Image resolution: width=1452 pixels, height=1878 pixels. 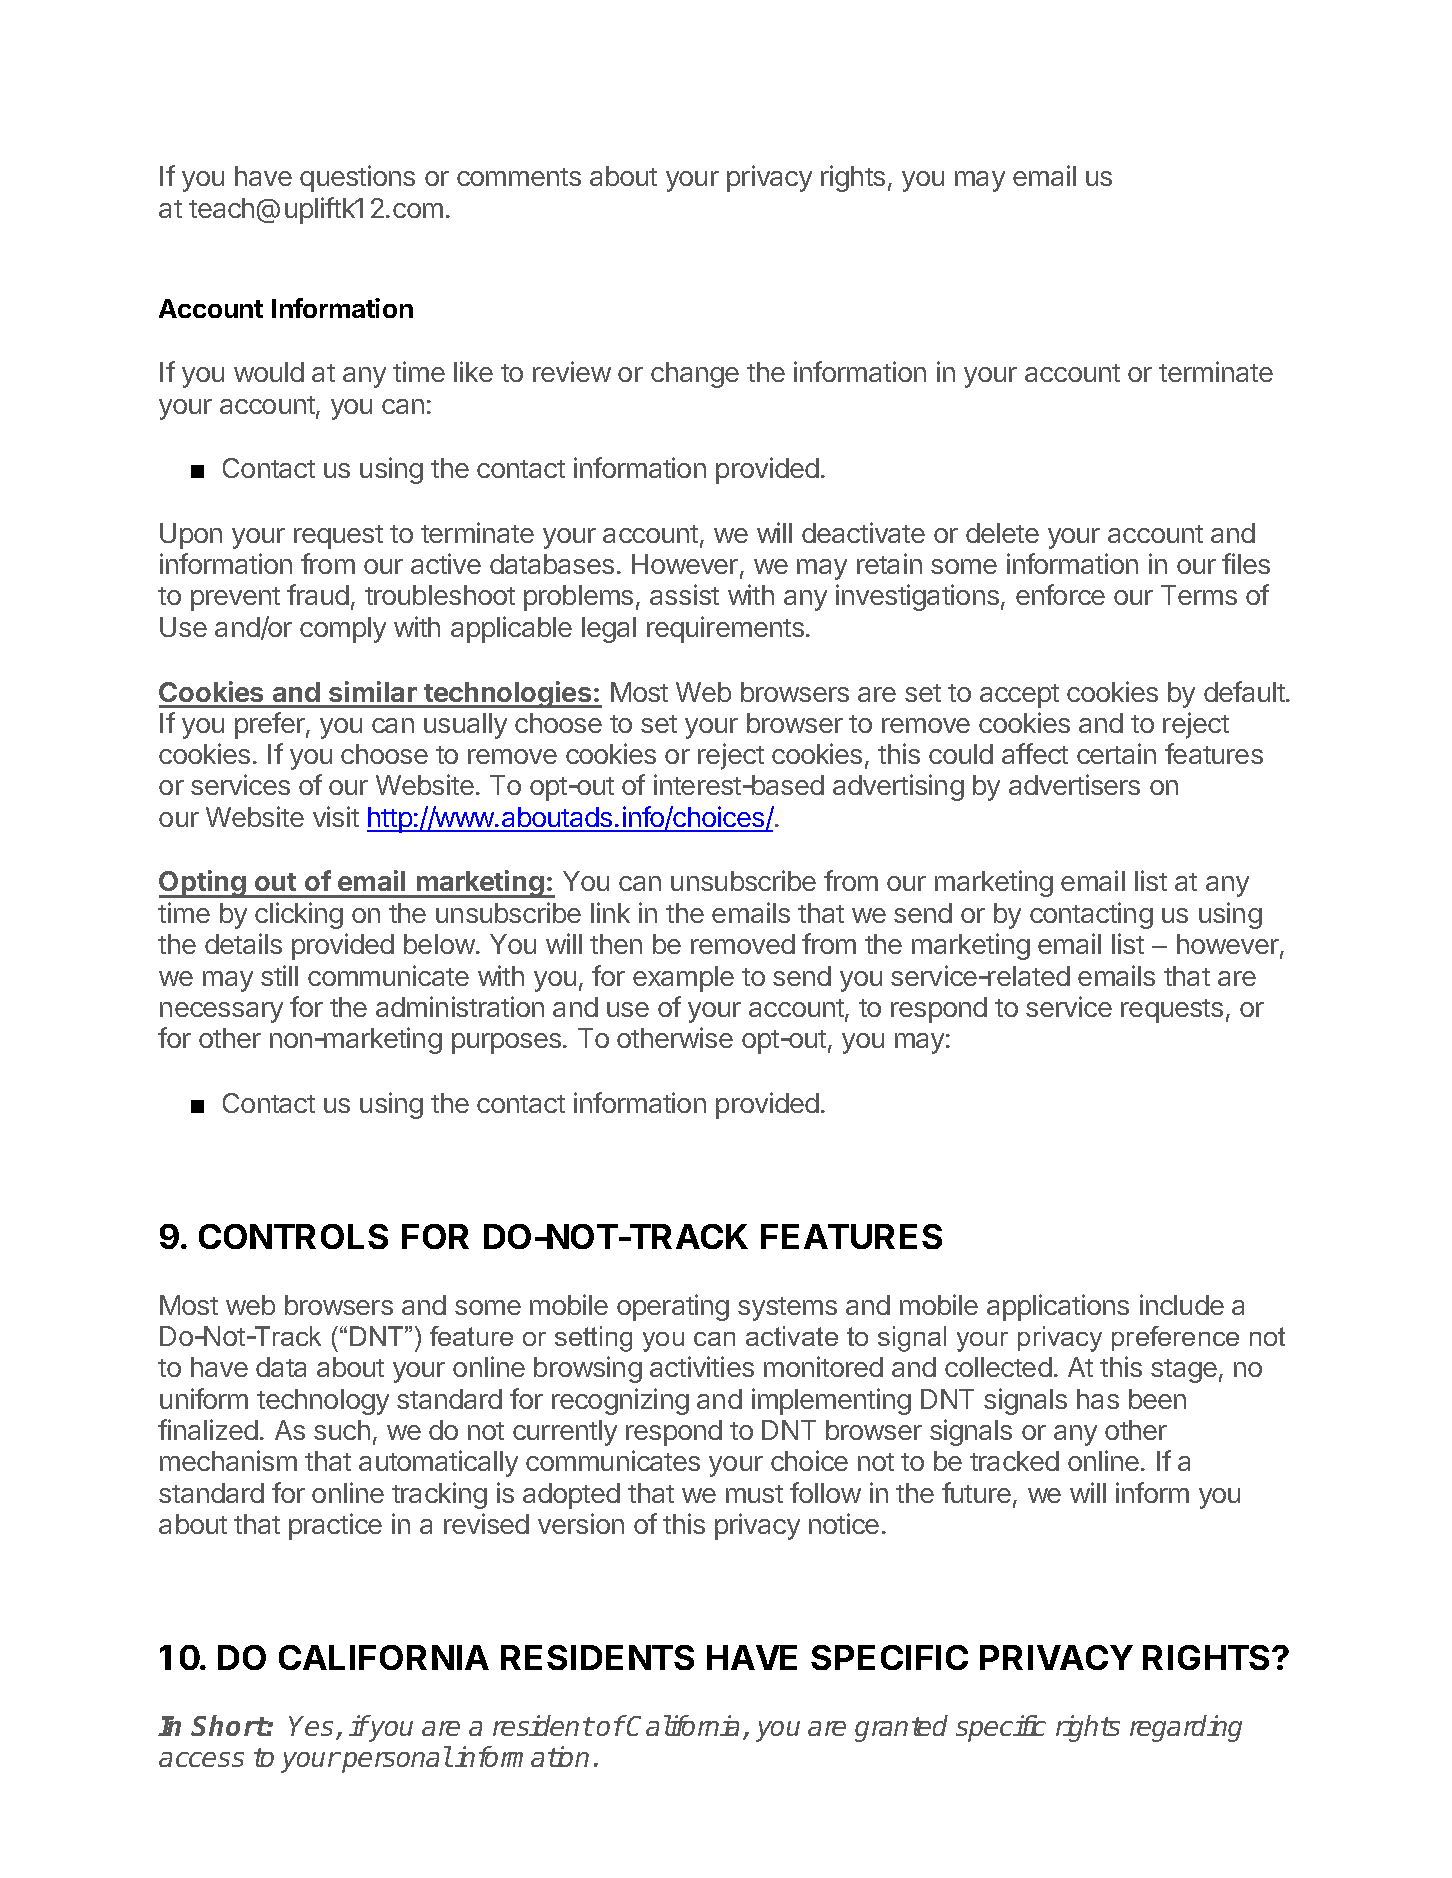 I want to click on technology, so click(x=323, y=1402).
